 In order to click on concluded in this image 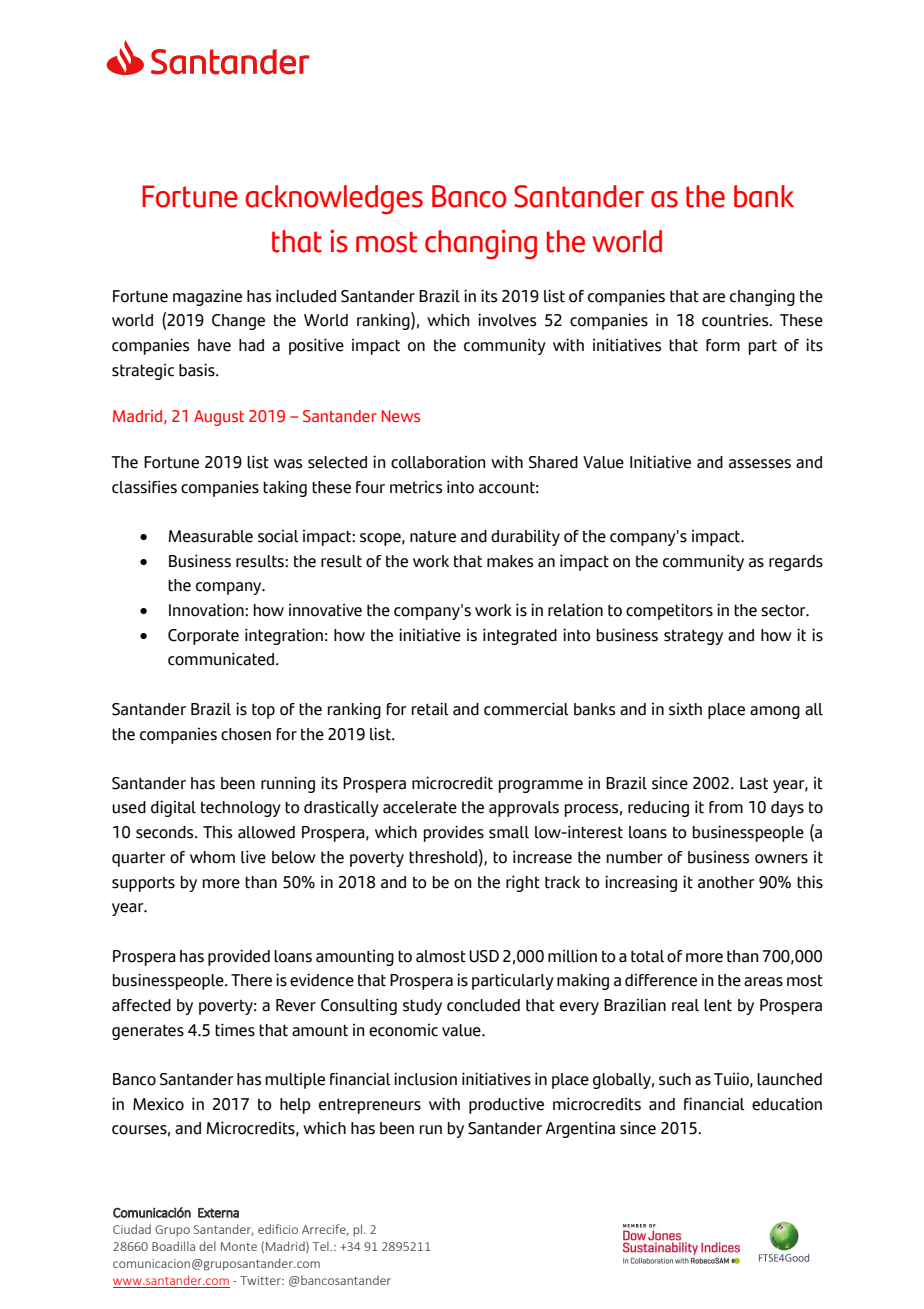, I will do `click(483, 1005)`.
